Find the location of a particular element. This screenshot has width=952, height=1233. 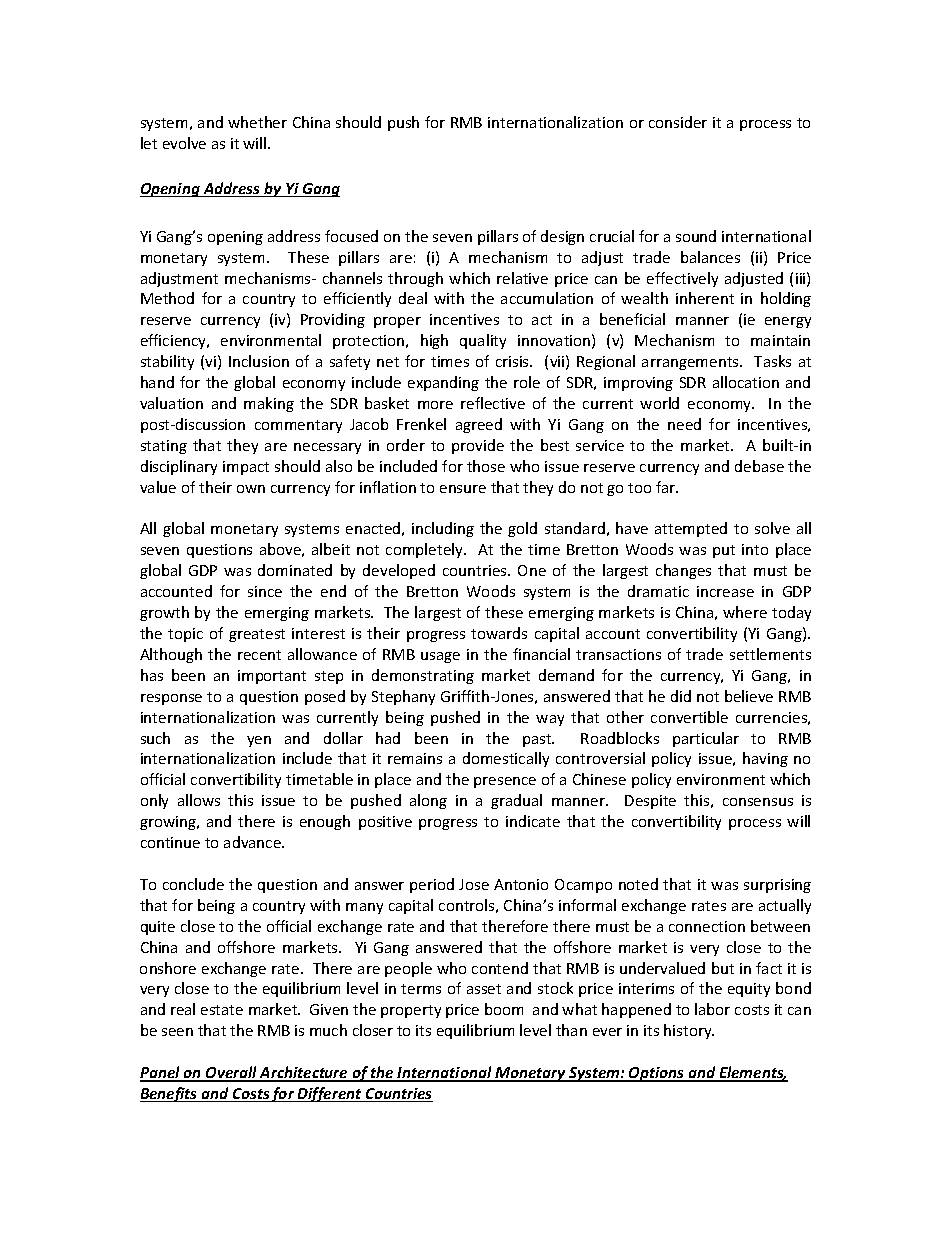

design is located at coordinates (562, 237).
